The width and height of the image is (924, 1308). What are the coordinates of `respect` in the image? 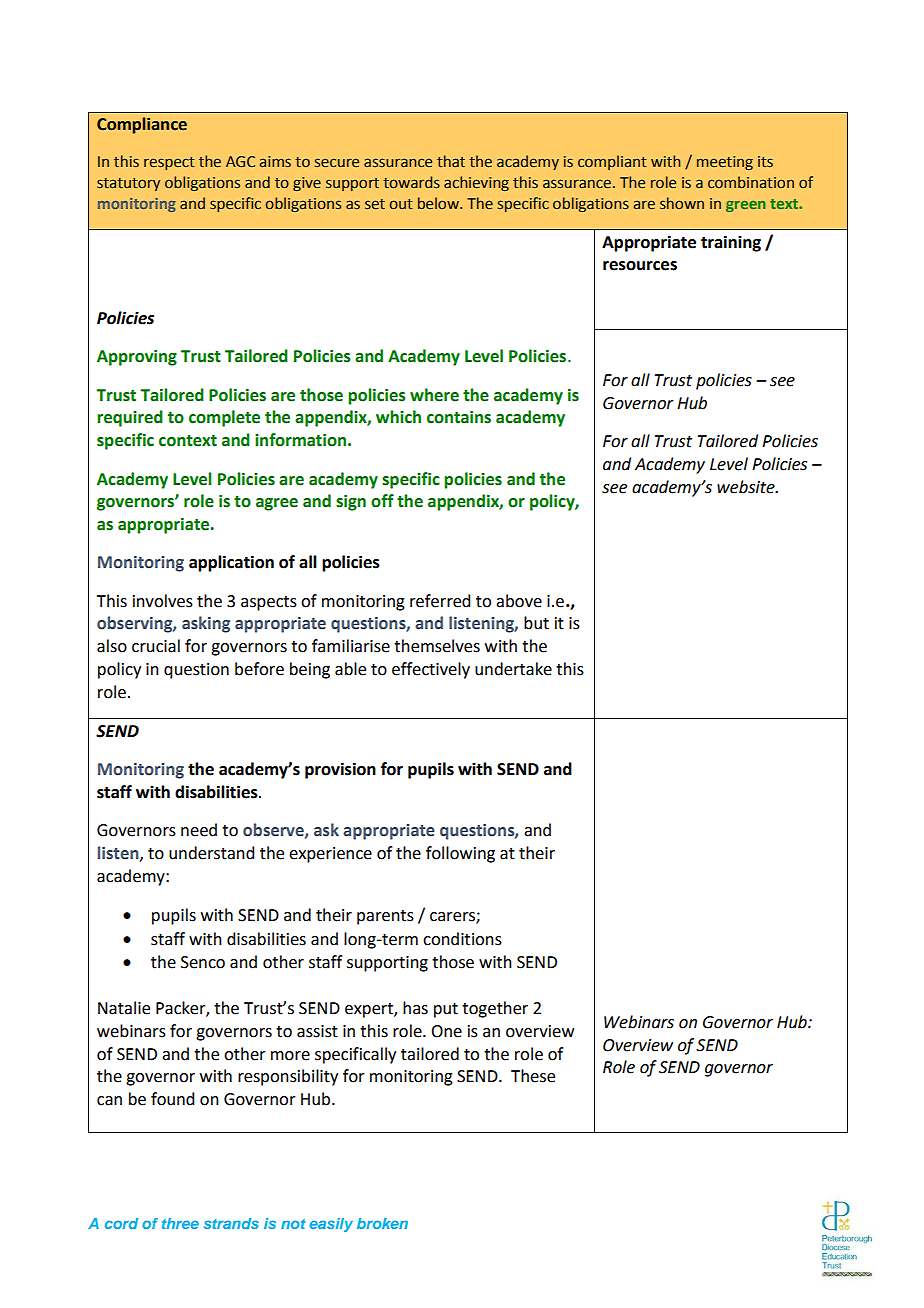 It's located at (169, 163).
